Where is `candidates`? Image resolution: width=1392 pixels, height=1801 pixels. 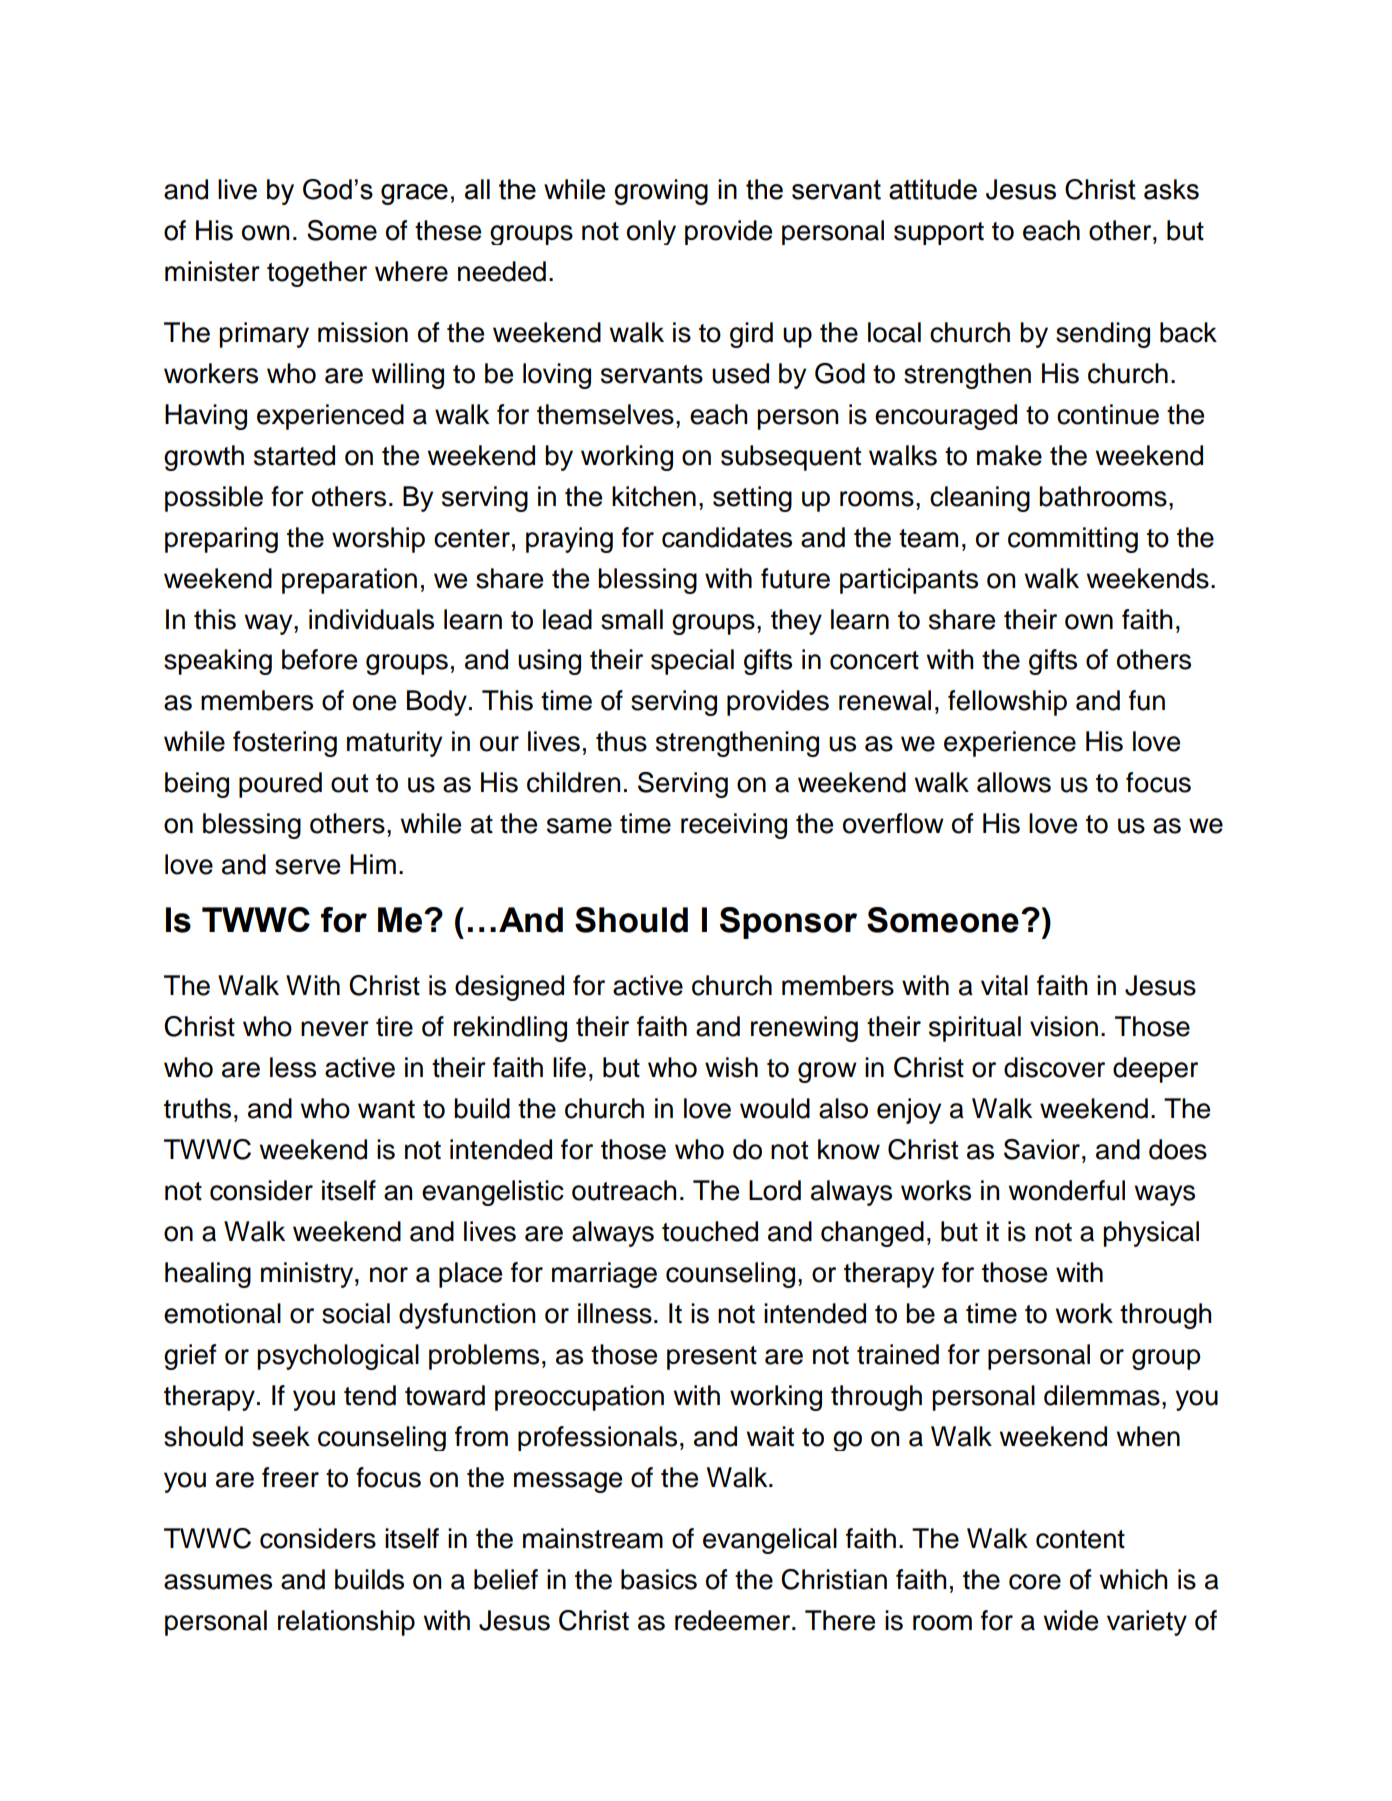
candidates is located at coordinates (727, 537).
